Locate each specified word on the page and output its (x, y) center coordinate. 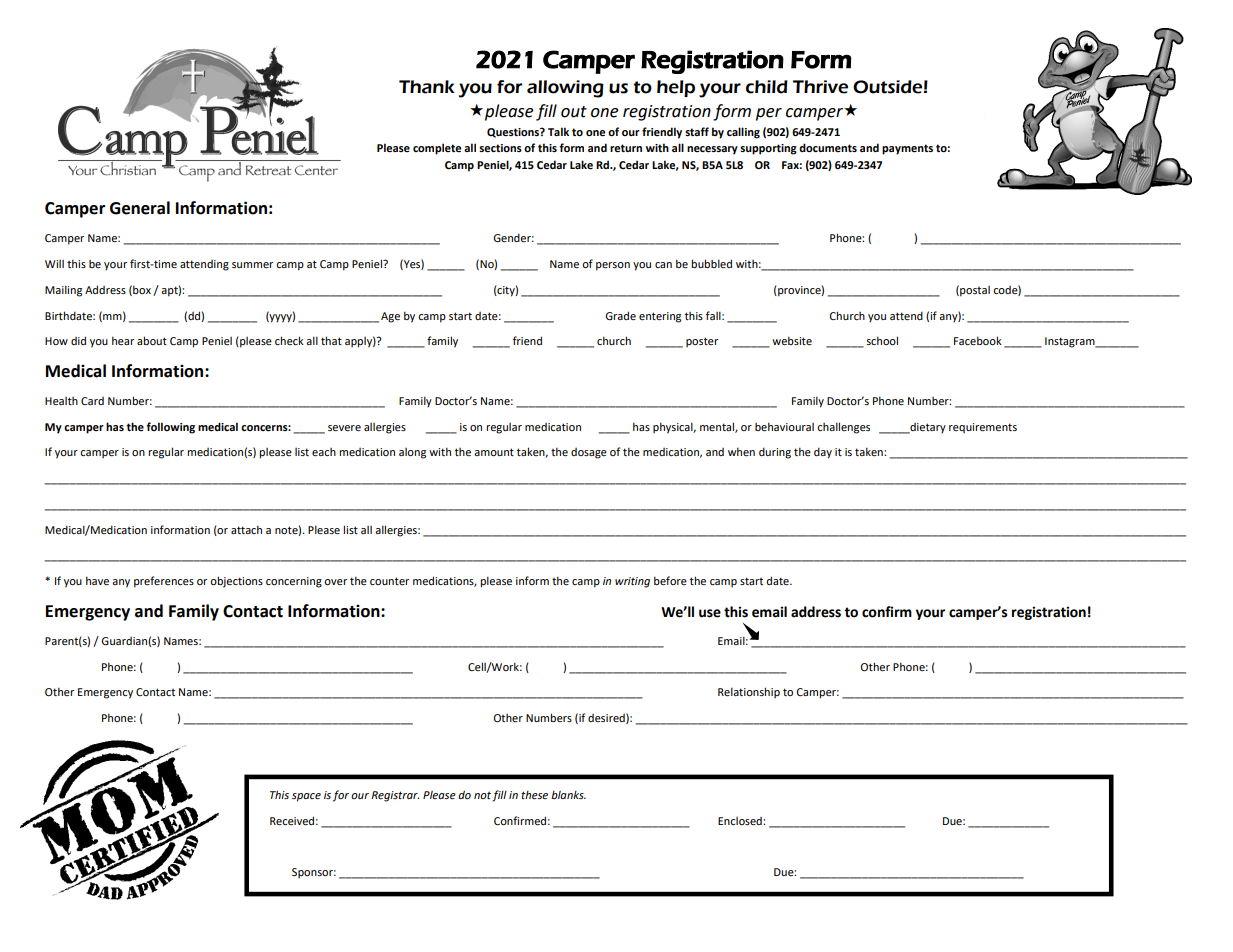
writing (632, 582)
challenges (843, 428)
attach (246, 529)
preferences (164, 582)
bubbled (711, 263)
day (823, 453)
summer (252, 265)
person (613, 266)
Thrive (820, 87)
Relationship (749, 692)
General (140, 208)
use (710, 613)
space (306, 797)
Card (92, 401)
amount (494, 452)
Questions (514, 133)
